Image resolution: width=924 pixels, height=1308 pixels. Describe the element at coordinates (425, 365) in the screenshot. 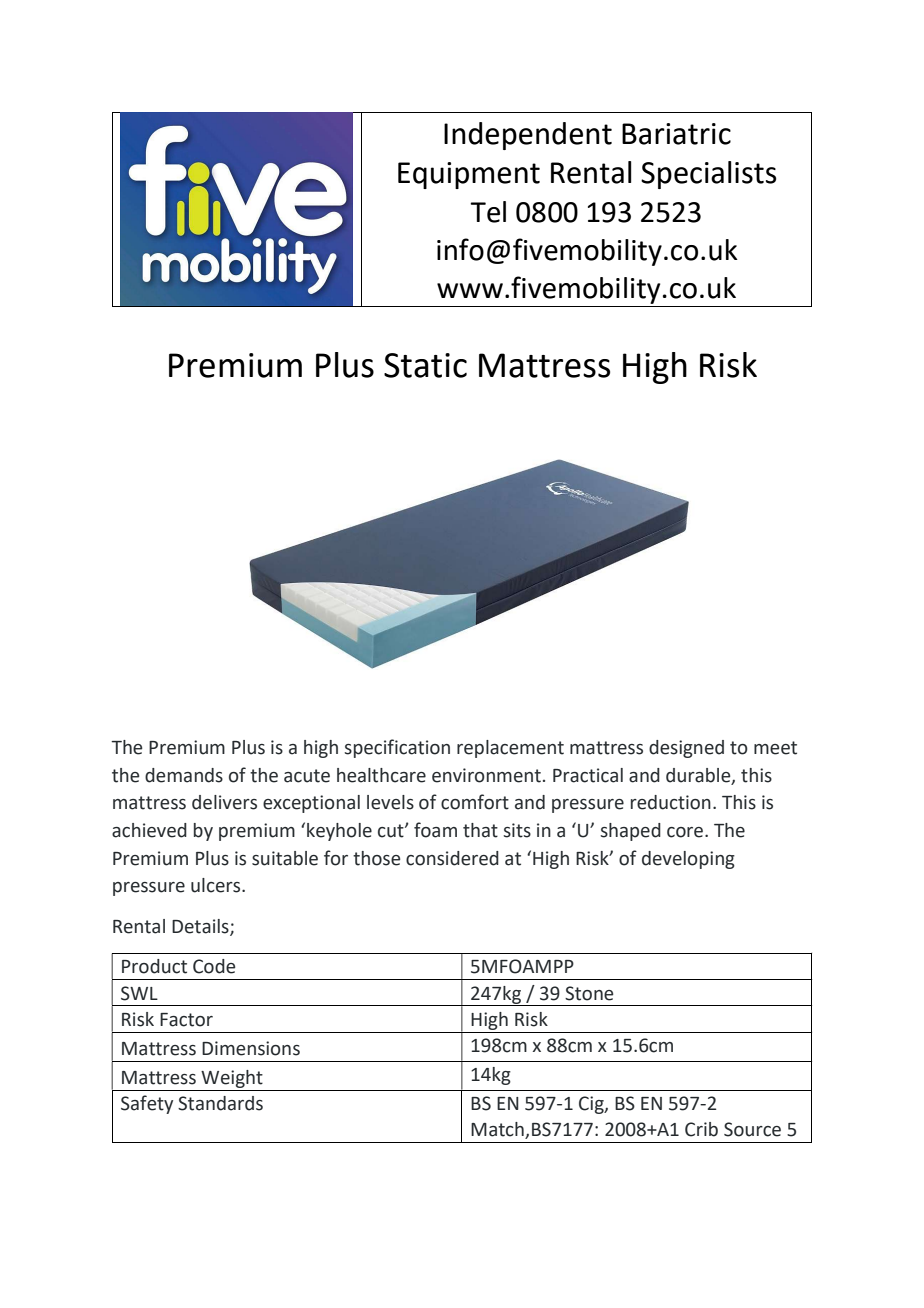

I see `Static` at that location.
